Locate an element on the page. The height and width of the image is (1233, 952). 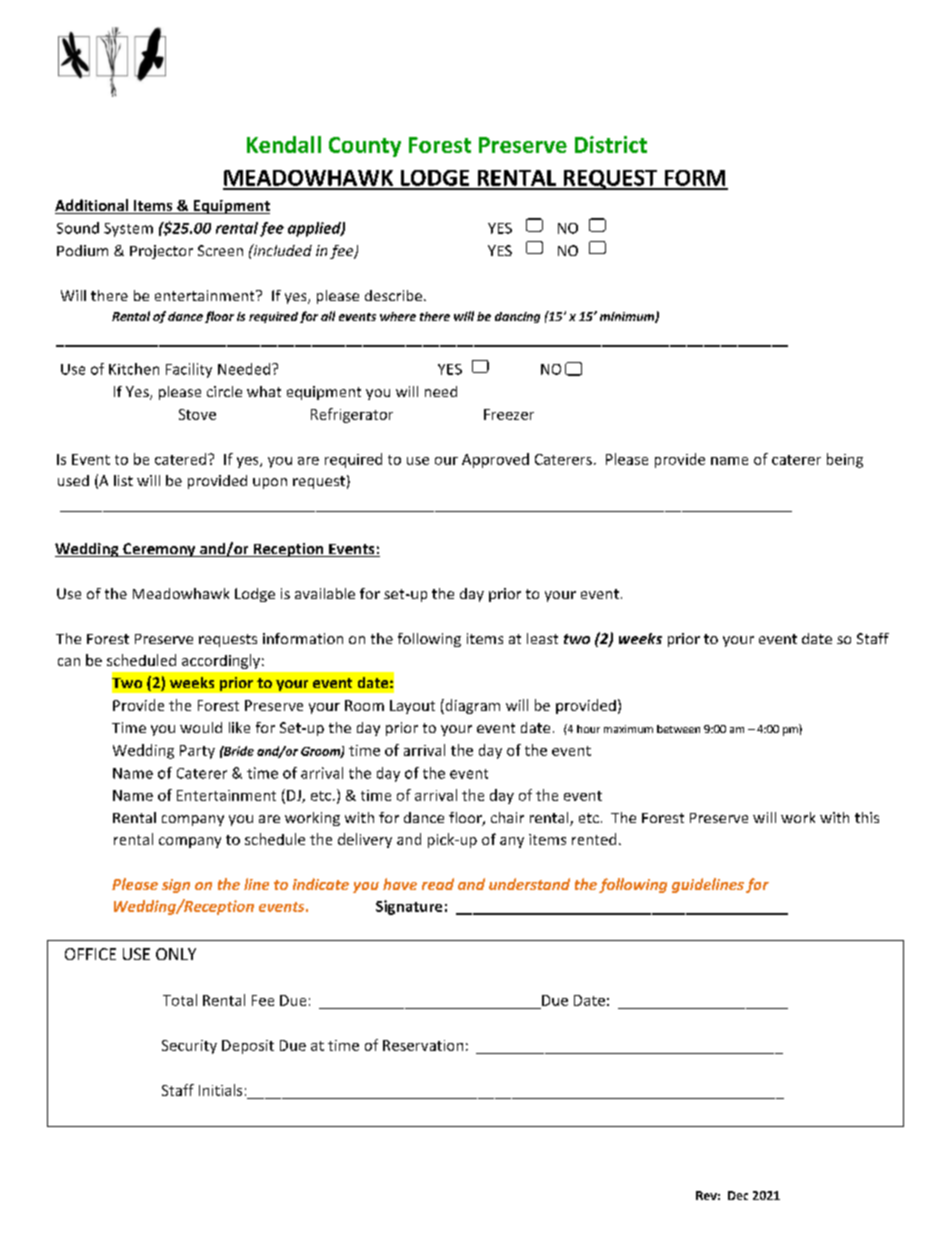
Security is located at coordinates (189, 1047).
